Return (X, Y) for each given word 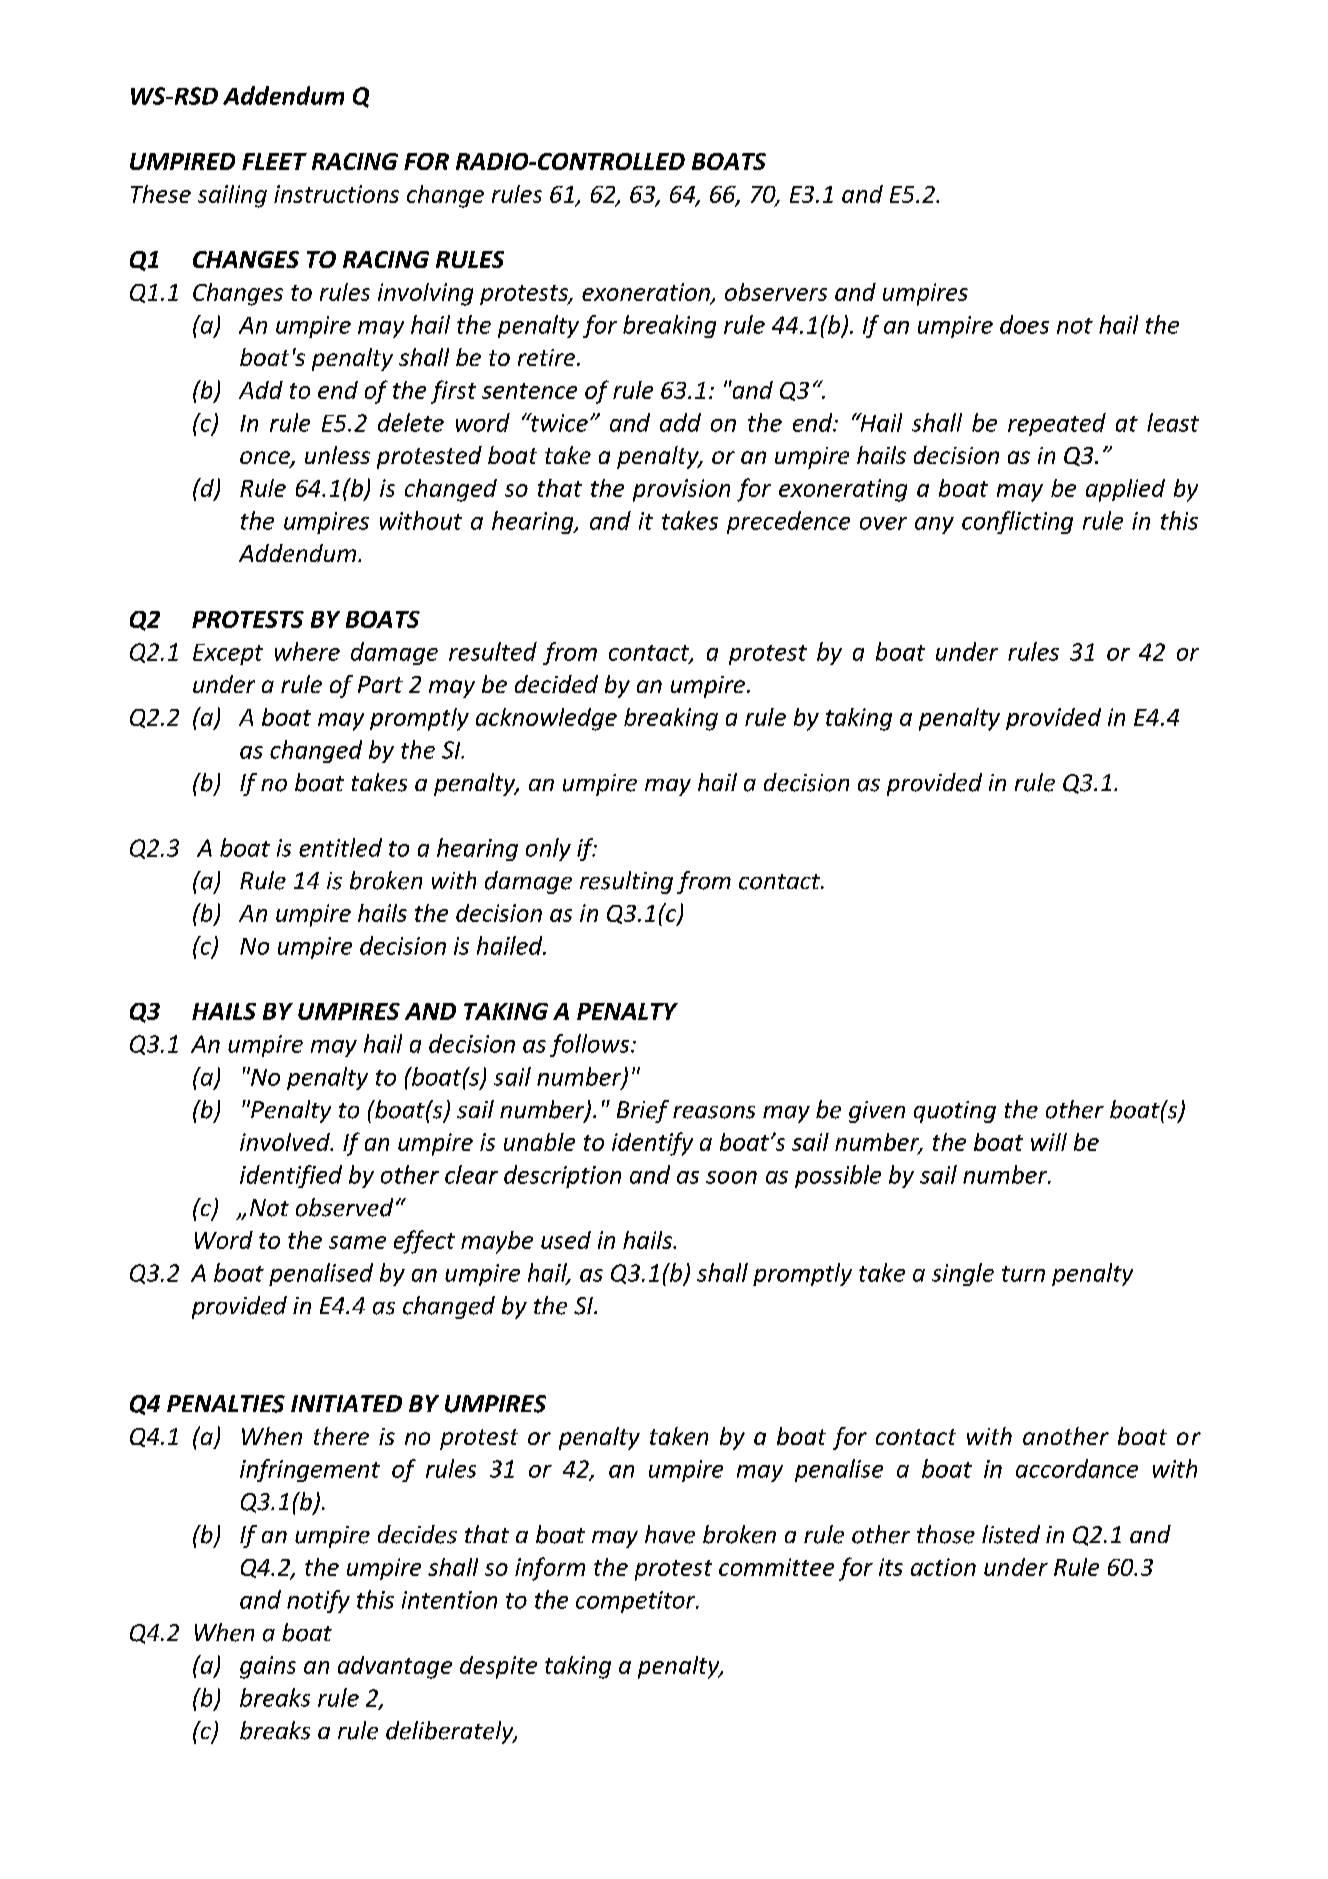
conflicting (1017, 522)
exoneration (647, 293)
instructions (336, 194)
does (1024, 324)
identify (652, 1144)
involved (286, 1142)
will (1049, 1142)
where (307, 651)
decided (556, 684)
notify (318, 1601)
